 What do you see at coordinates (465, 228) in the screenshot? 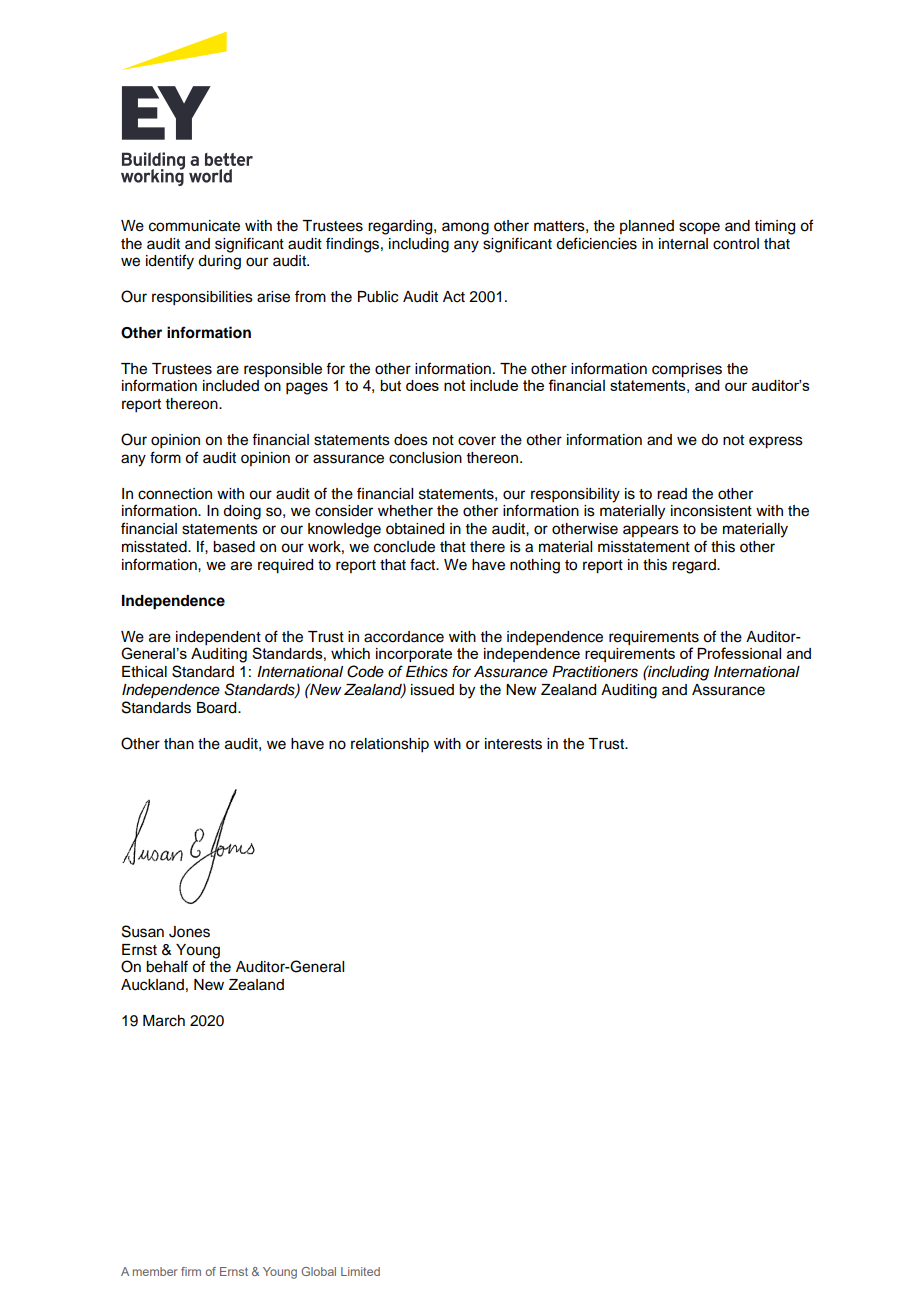
I see `among` at bounding box center [465, 228].
